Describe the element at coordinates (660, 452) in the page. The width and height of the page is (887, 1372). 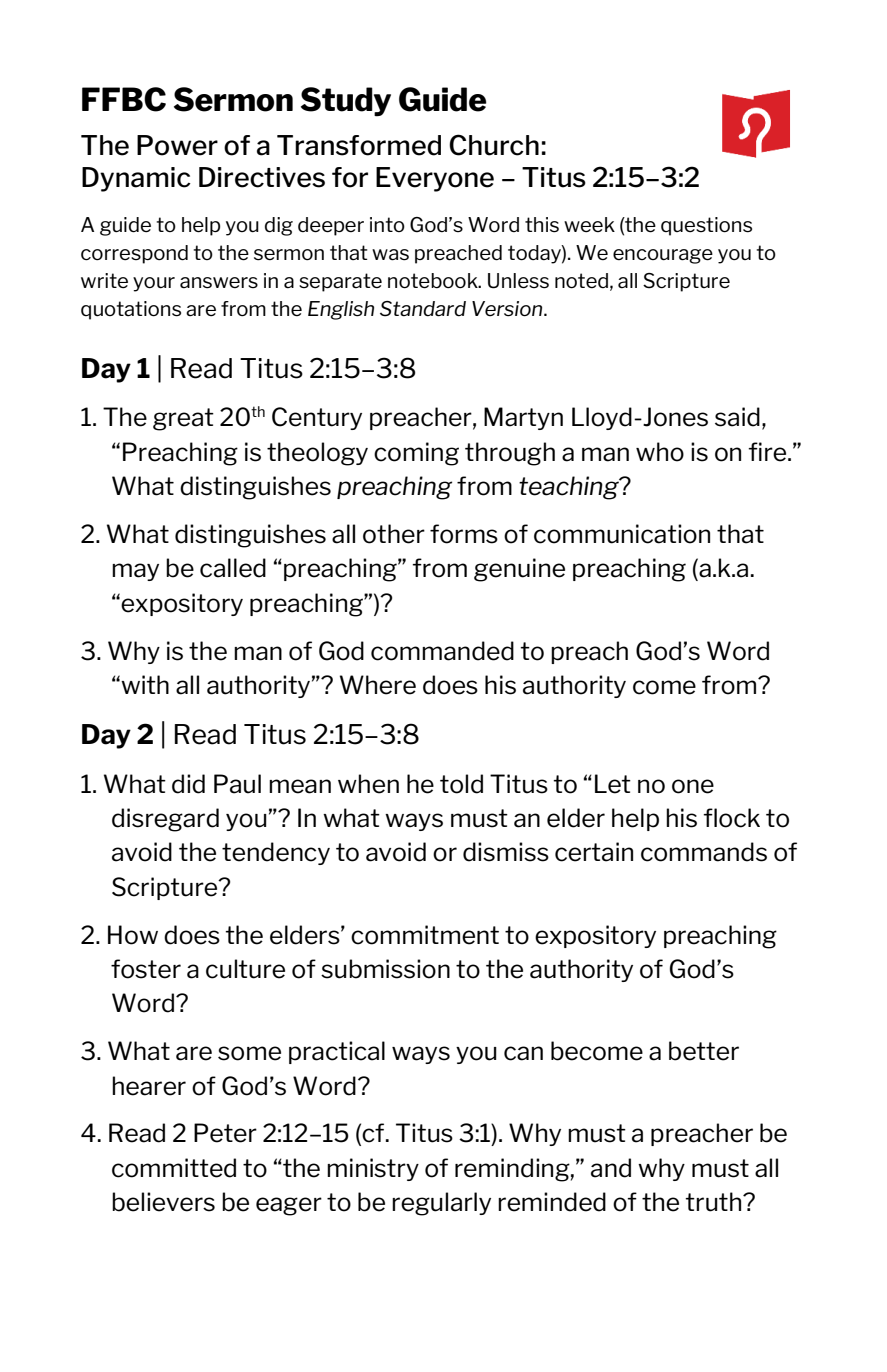
I see `who` at that location.
